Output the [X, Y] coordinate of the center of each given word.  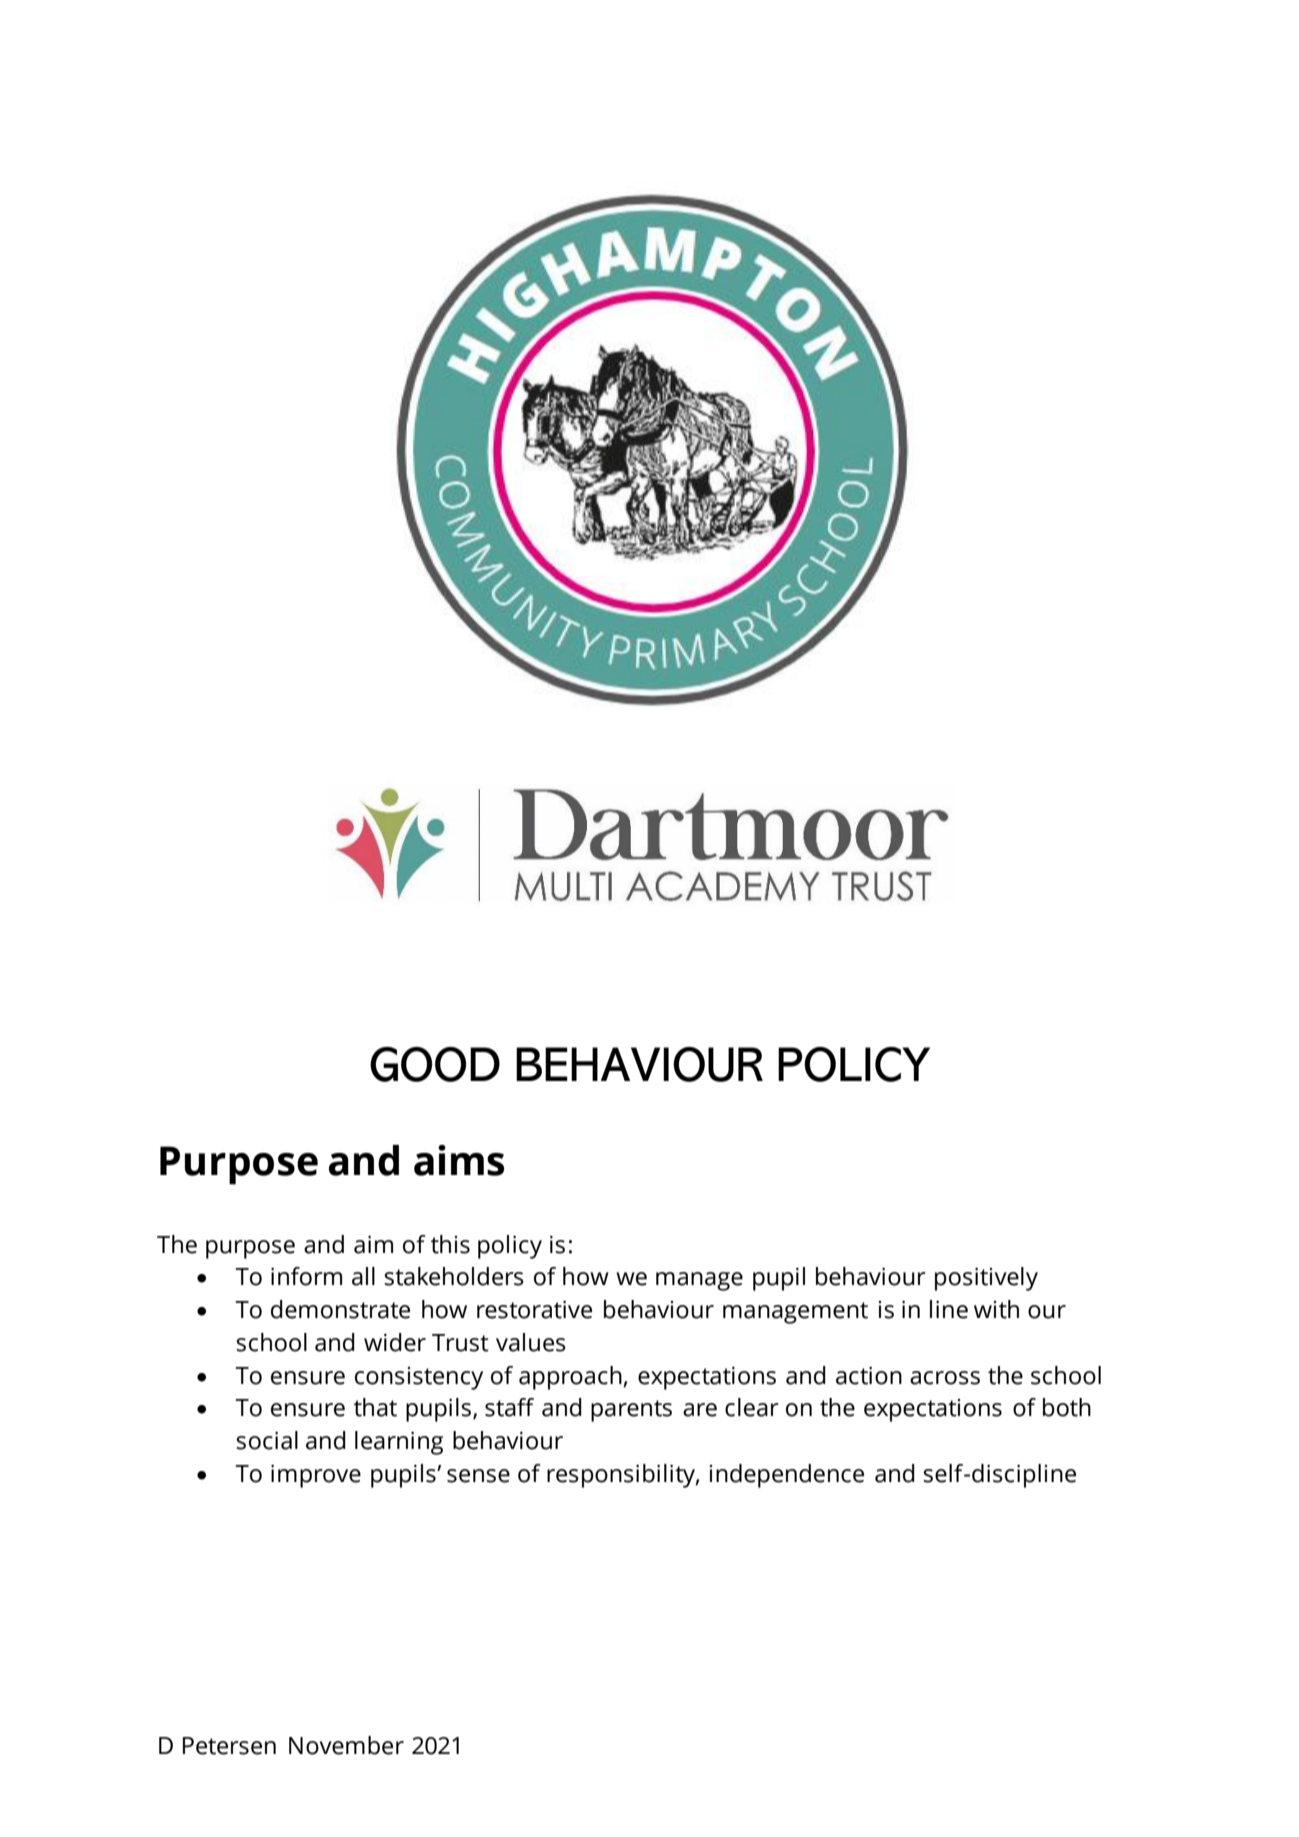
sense [478, 1476]
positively [986, 1279]
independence [787, 1476]
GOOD [435, 1064]
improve [316, 1476]
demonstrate [340, 1309]
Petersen [229, 1746]
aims [459, 1160]
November [346, 1745]
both [1067, 1407]
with [996, 1309]
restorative [534, 1309]
